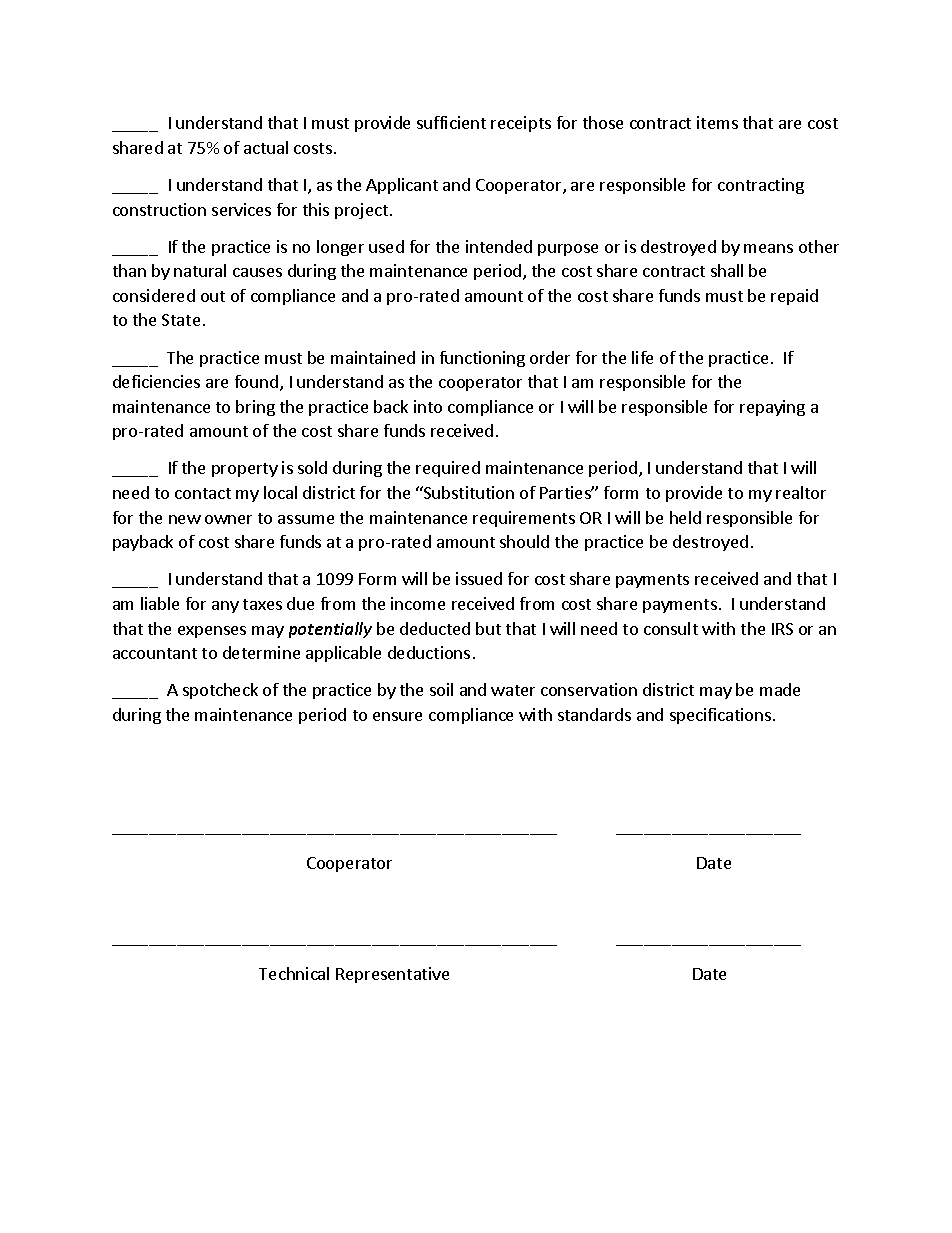 The width and height of the document is (952, 1233). What do you see at coordinates (482, 359) in the document?
I see `functioning` at bounding box center [482, 359].
